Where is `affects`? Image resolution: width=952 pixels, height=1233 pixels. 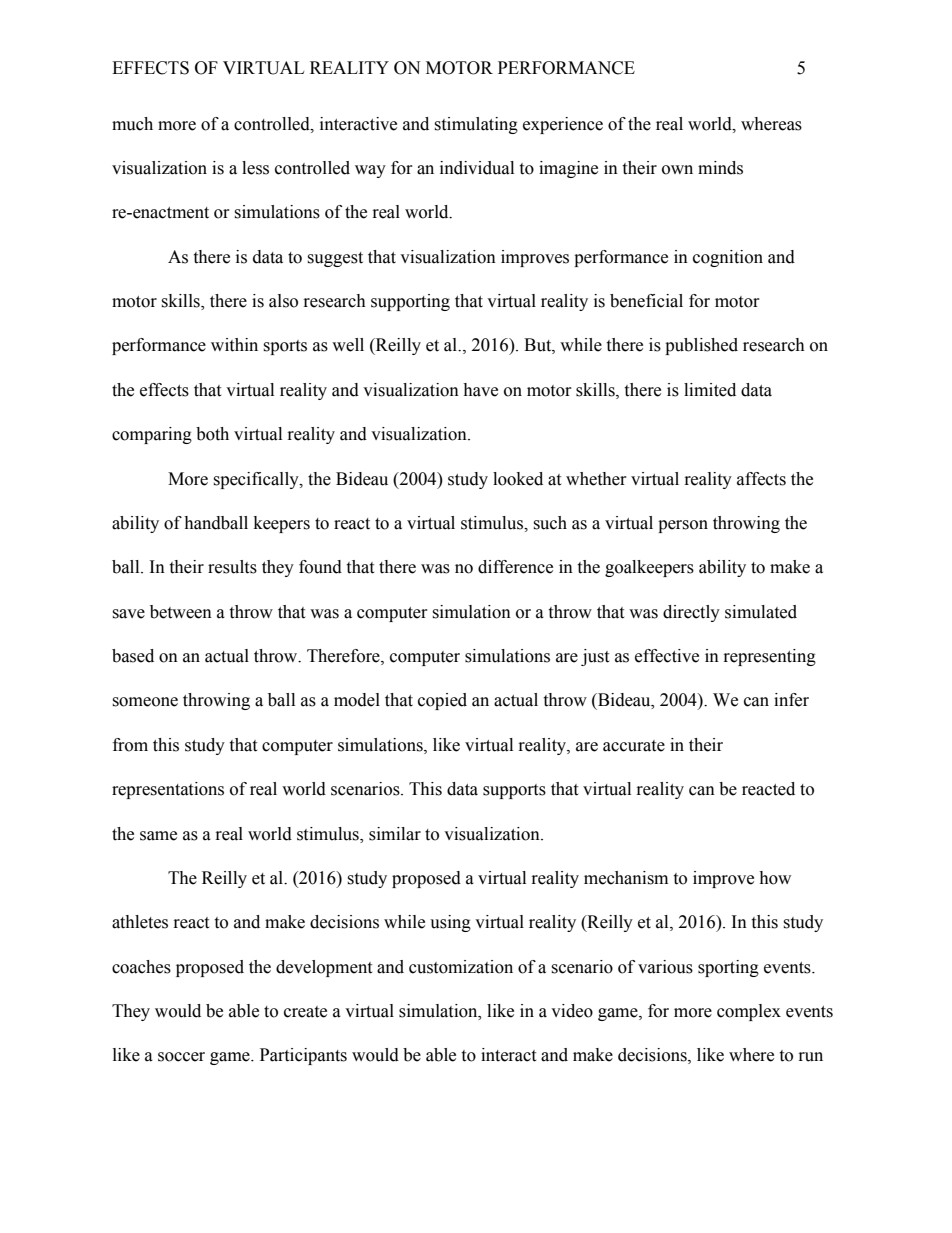
affects is located at coordinates (761, 479).
